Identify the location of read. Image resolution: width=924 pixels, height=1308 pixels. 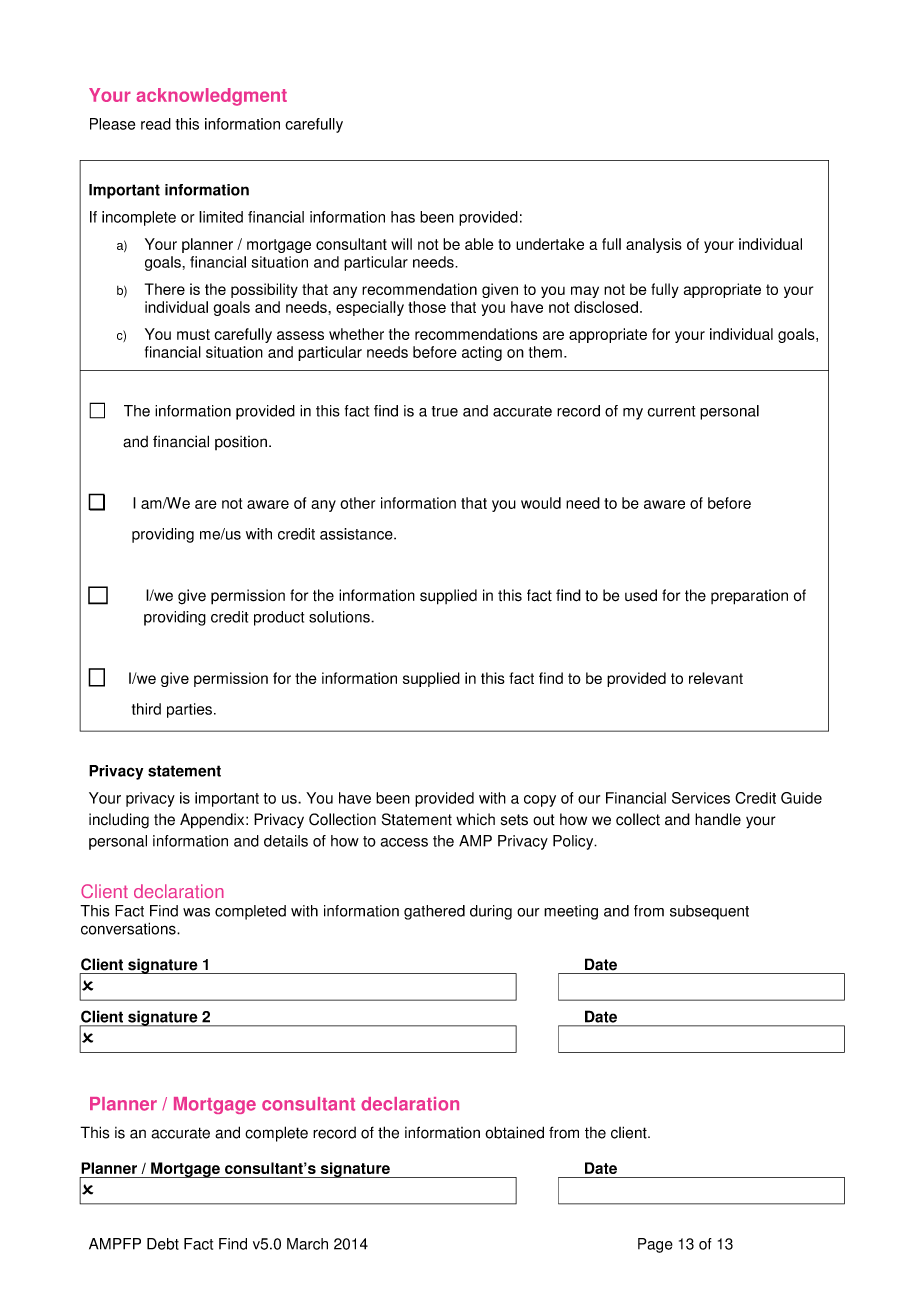
(156, 124).
